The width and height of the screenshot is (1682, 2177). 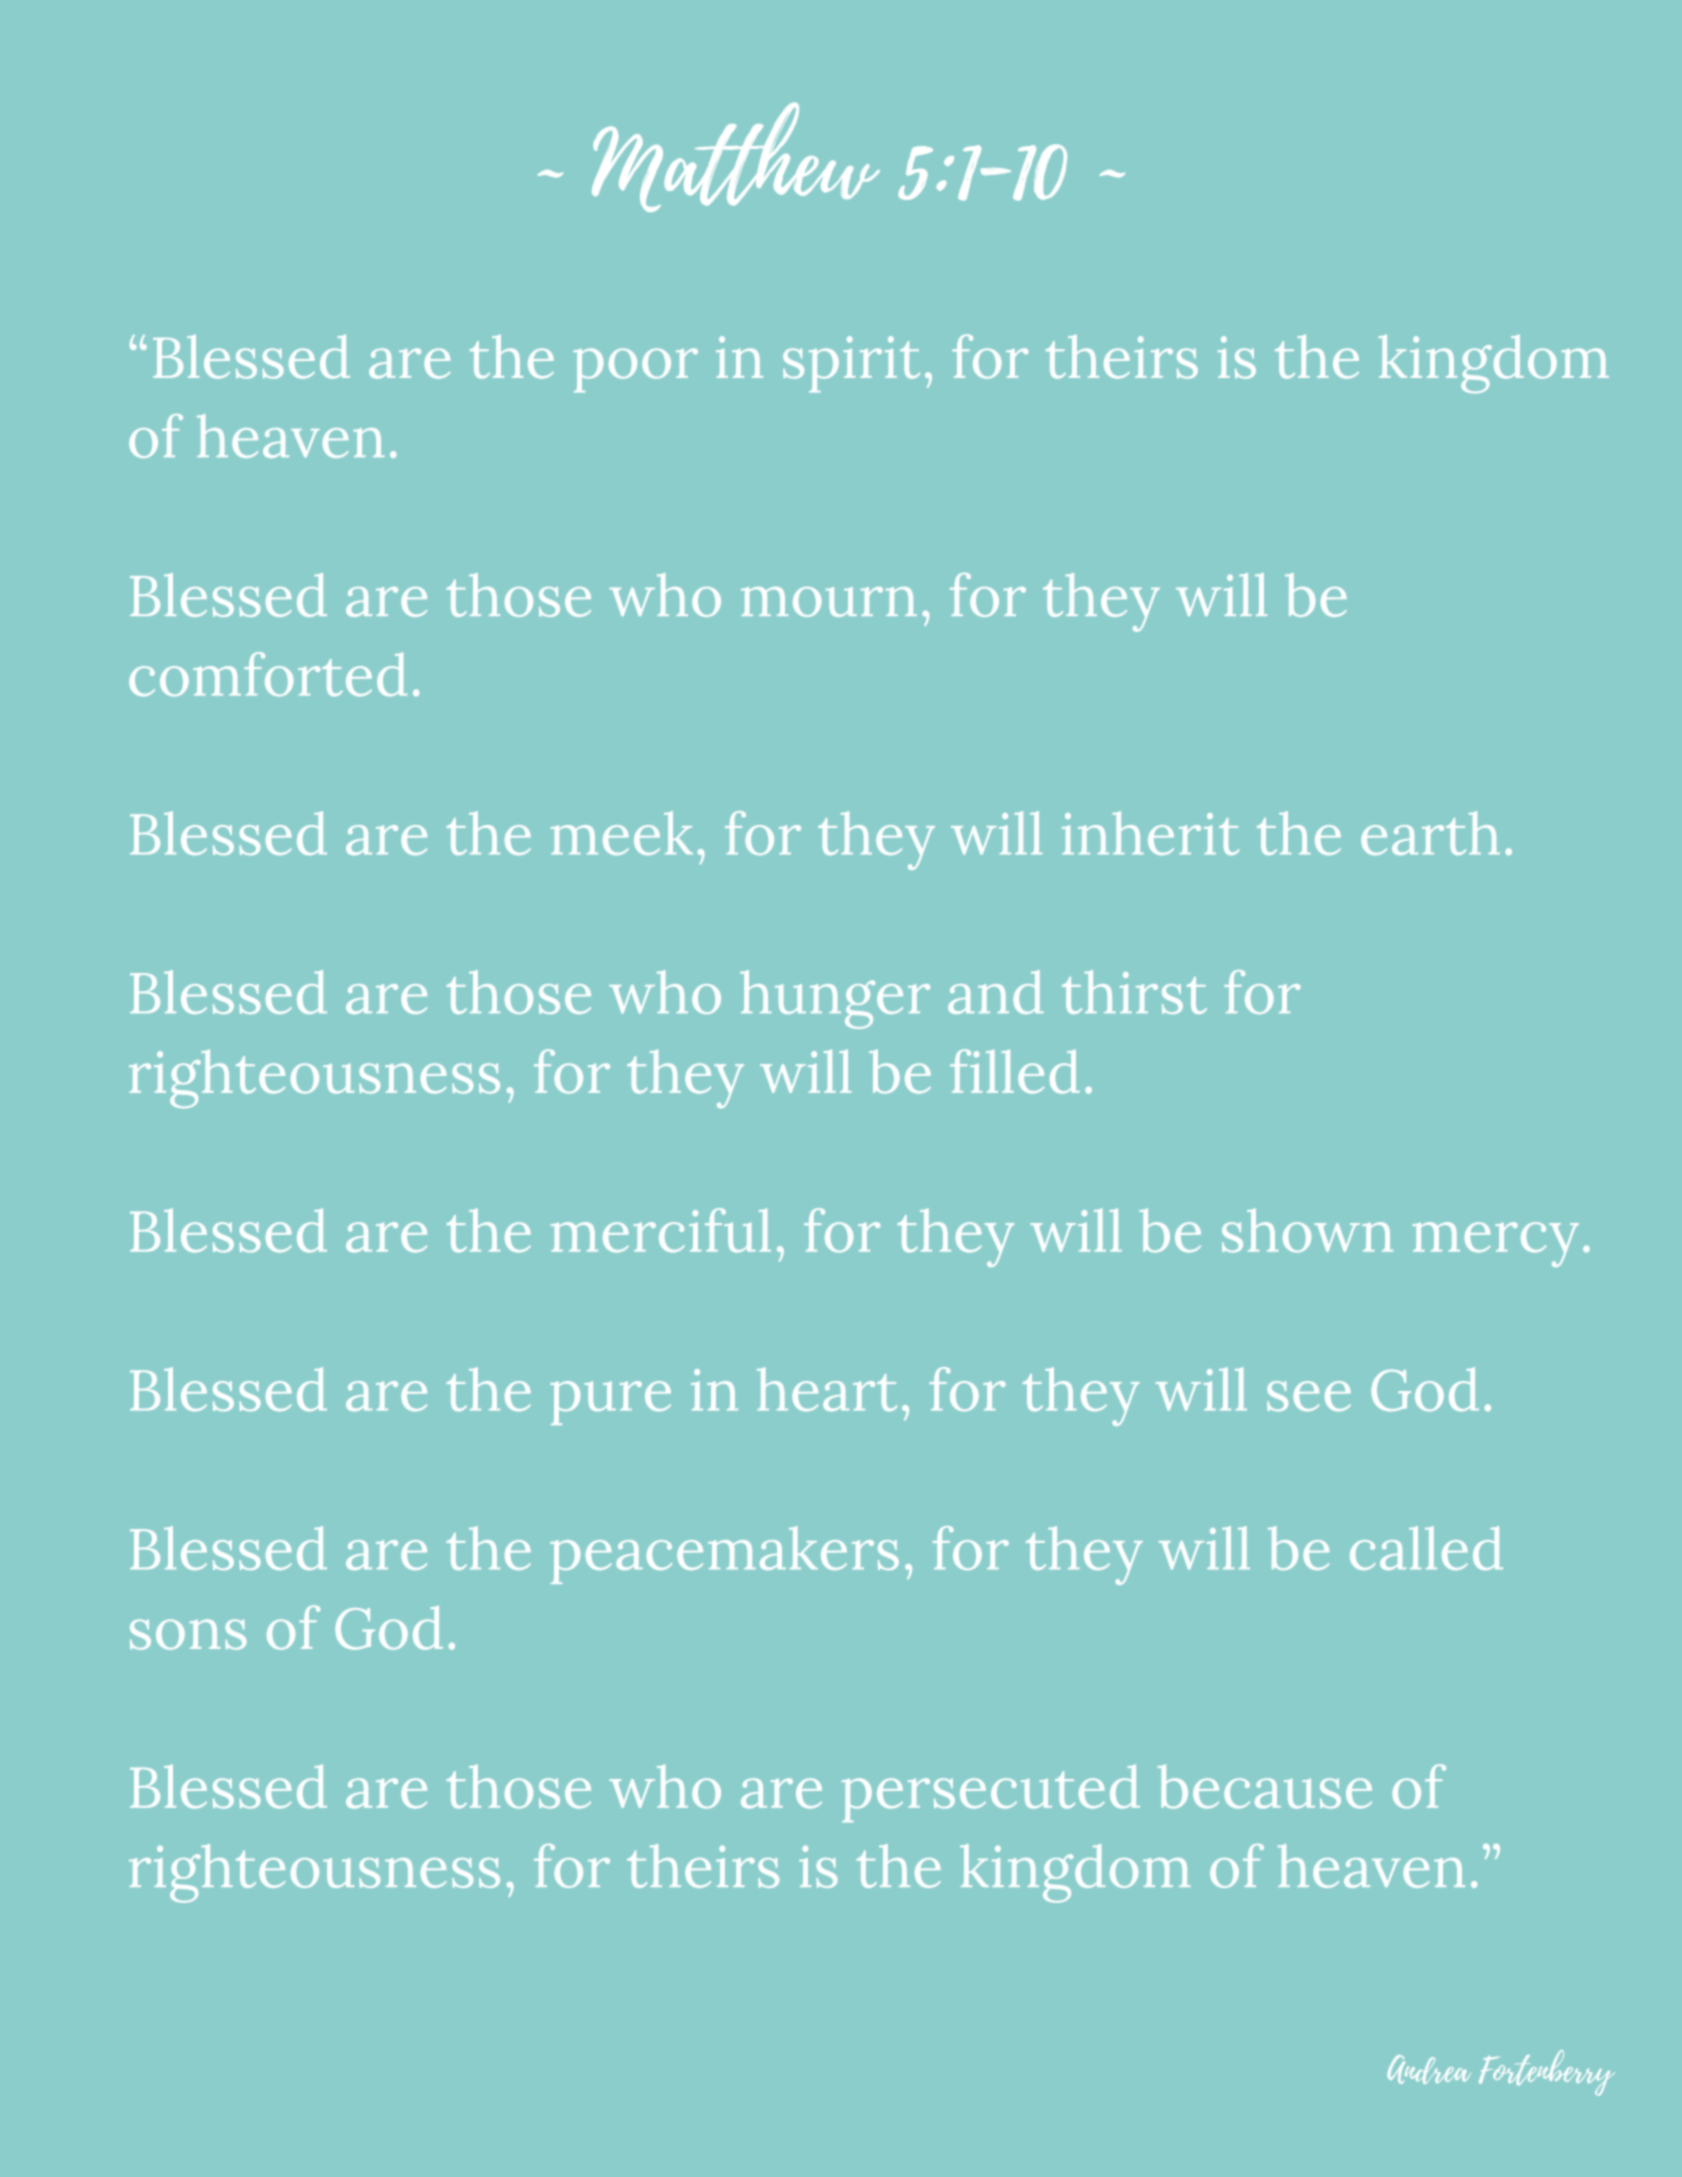 What do you see at coordinates (635, 370) in the screenshot?
I see `poor` at bounding box center [635, 370].
